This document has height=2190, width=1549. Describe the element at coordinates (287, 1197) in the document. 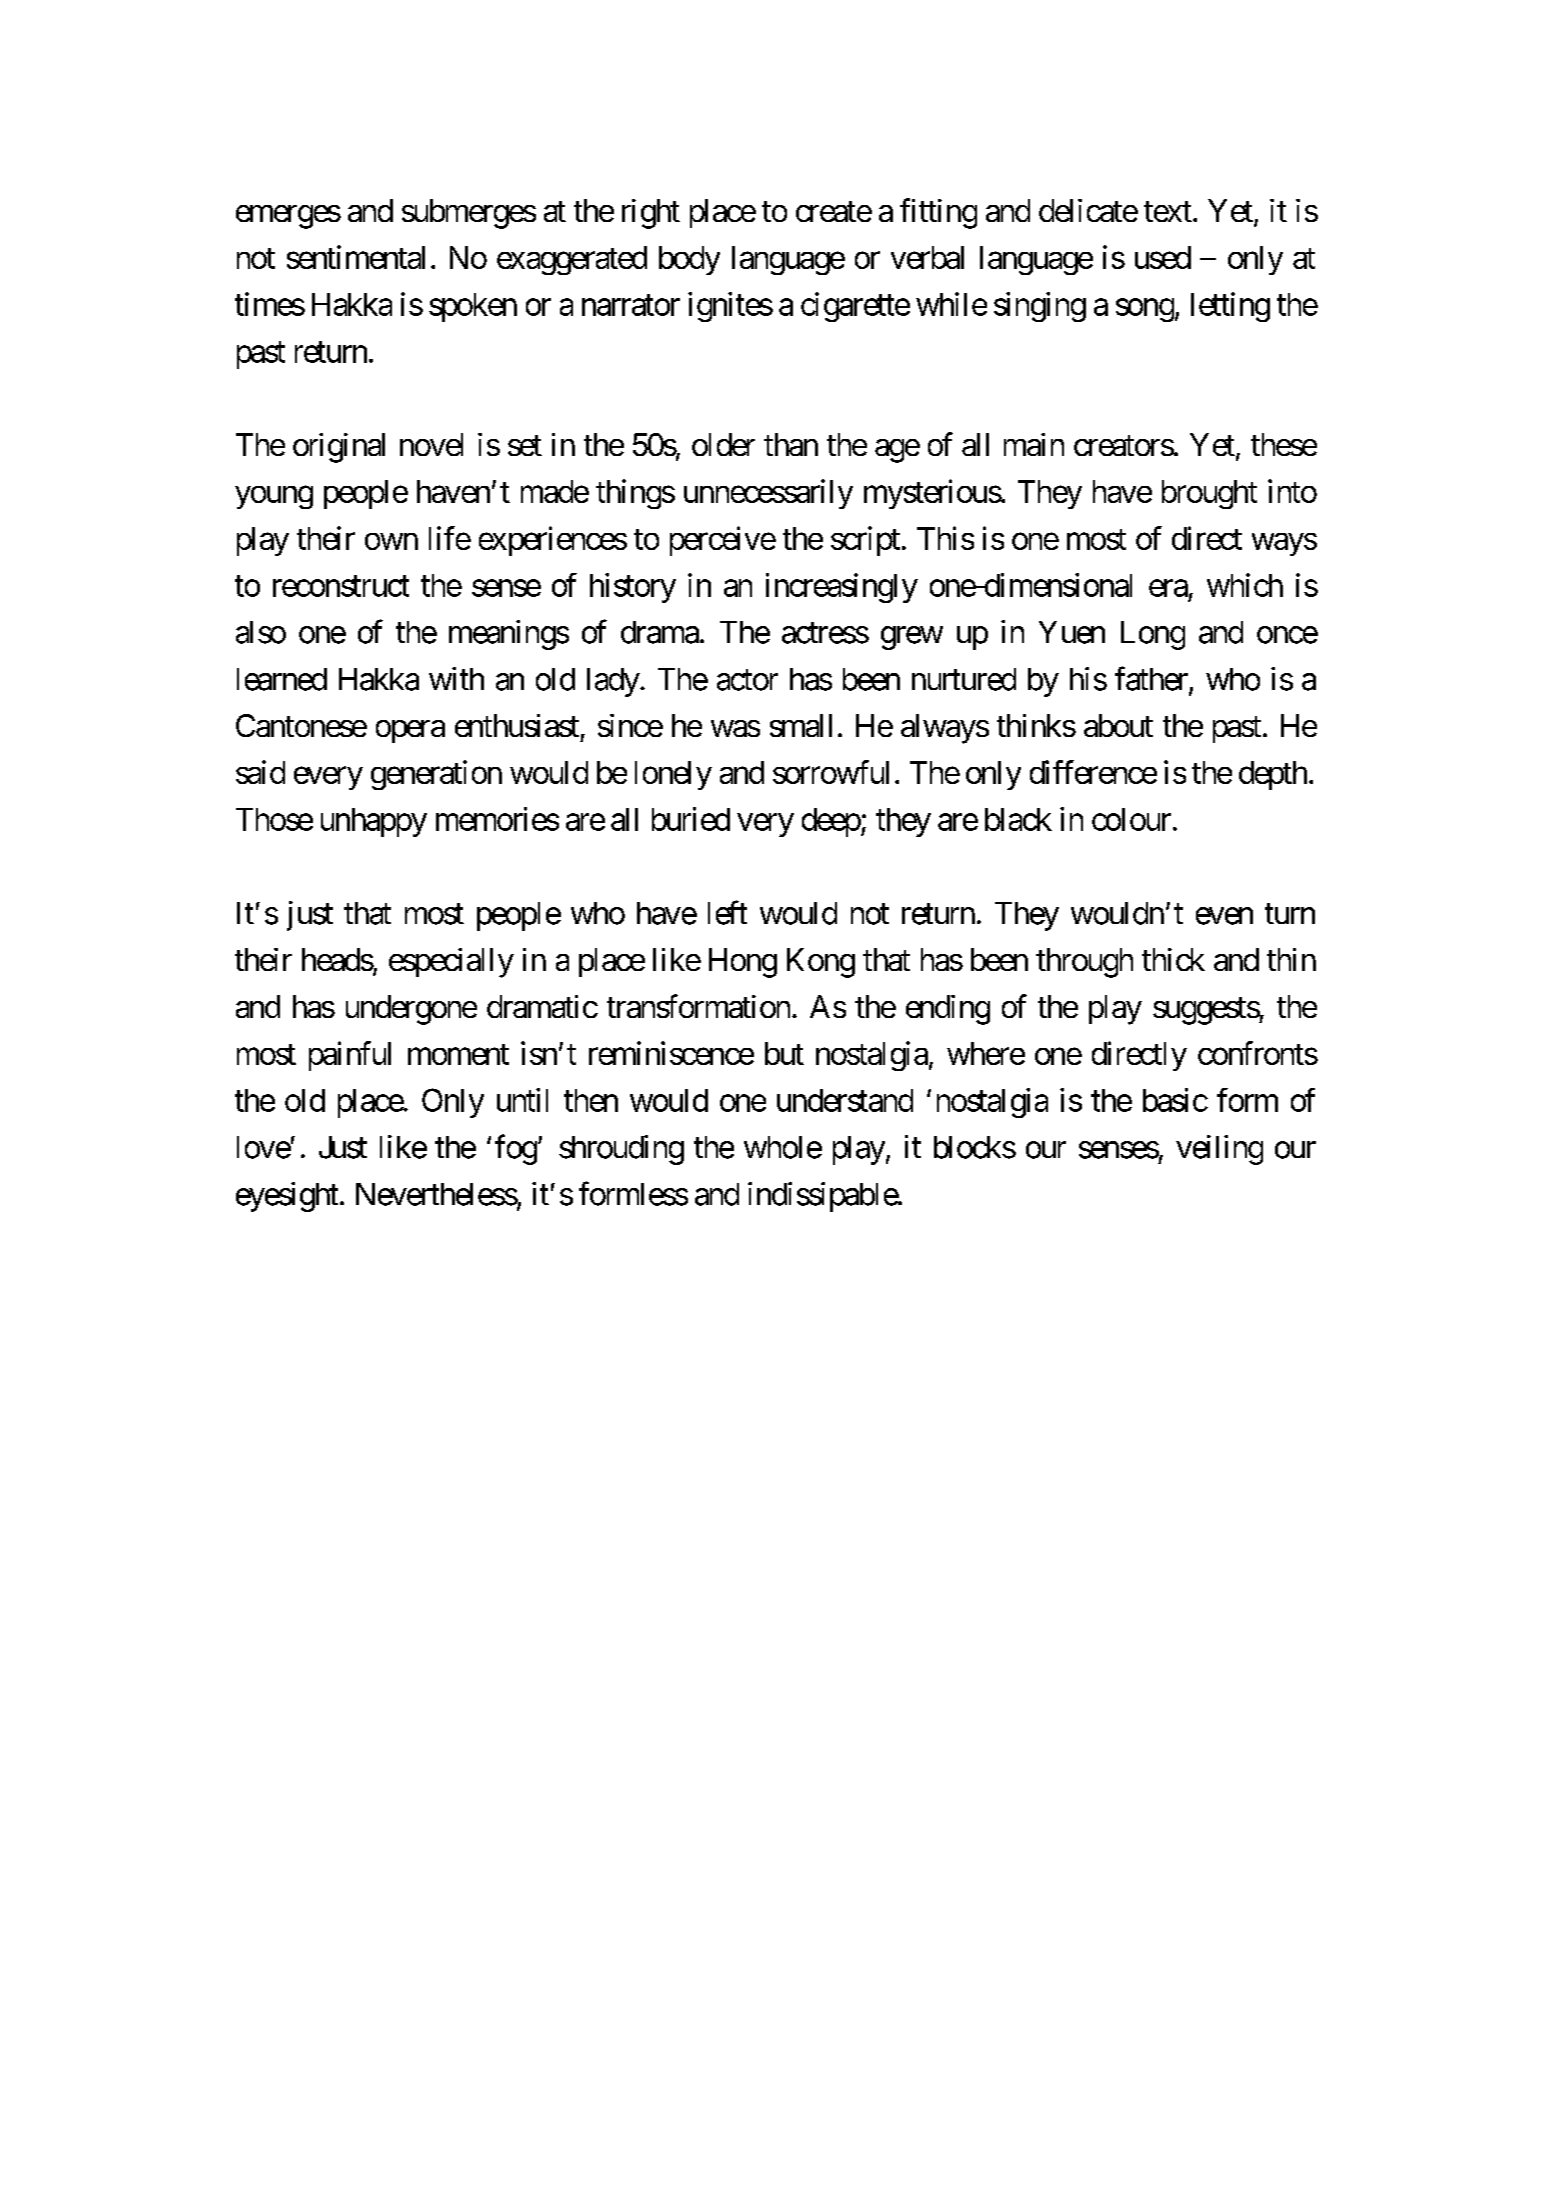

I see `eyesight` at that location.
